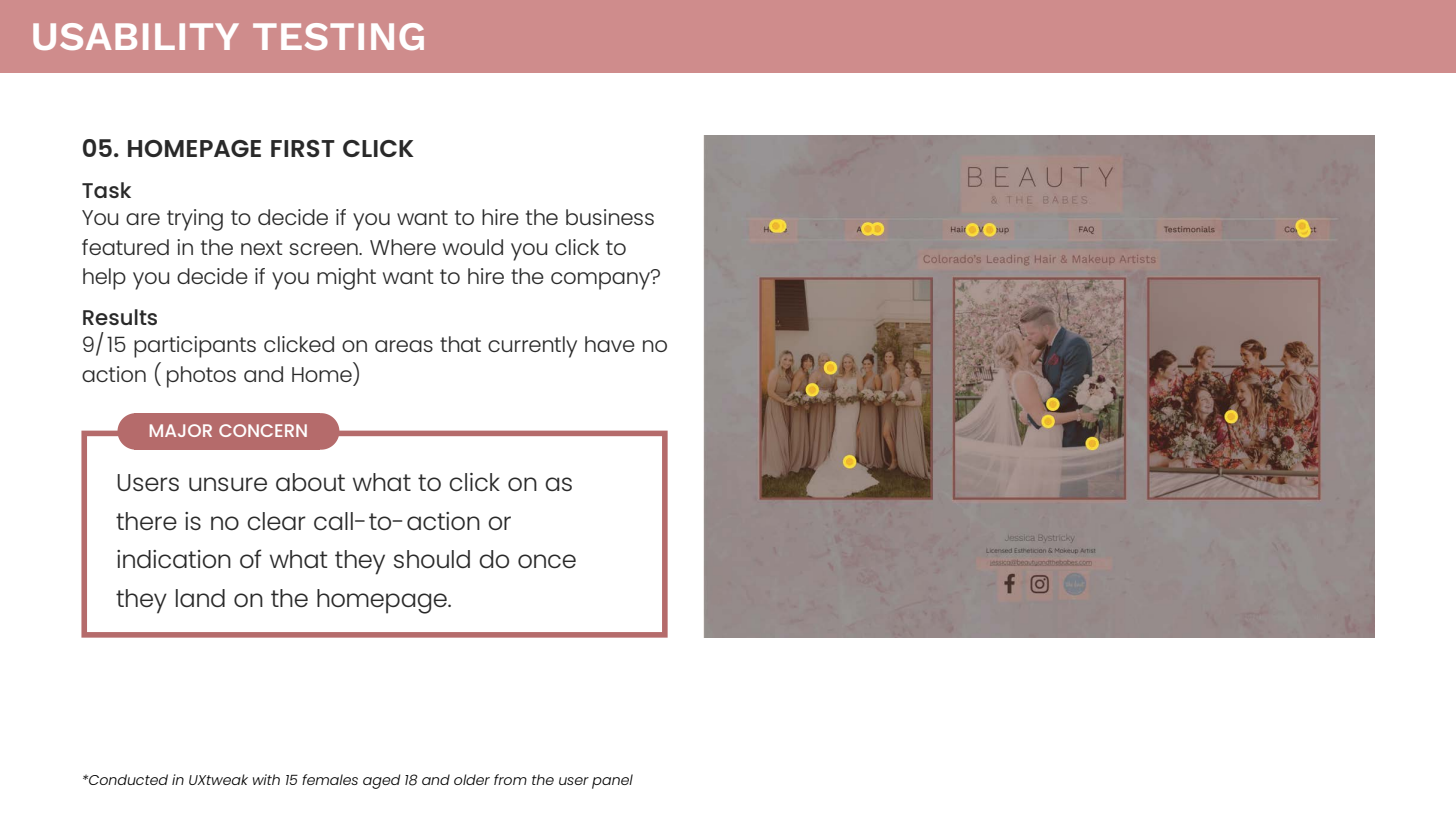 The width and height of the screenshot is (1456, 819). I want to click on might, so click(346, 279).
